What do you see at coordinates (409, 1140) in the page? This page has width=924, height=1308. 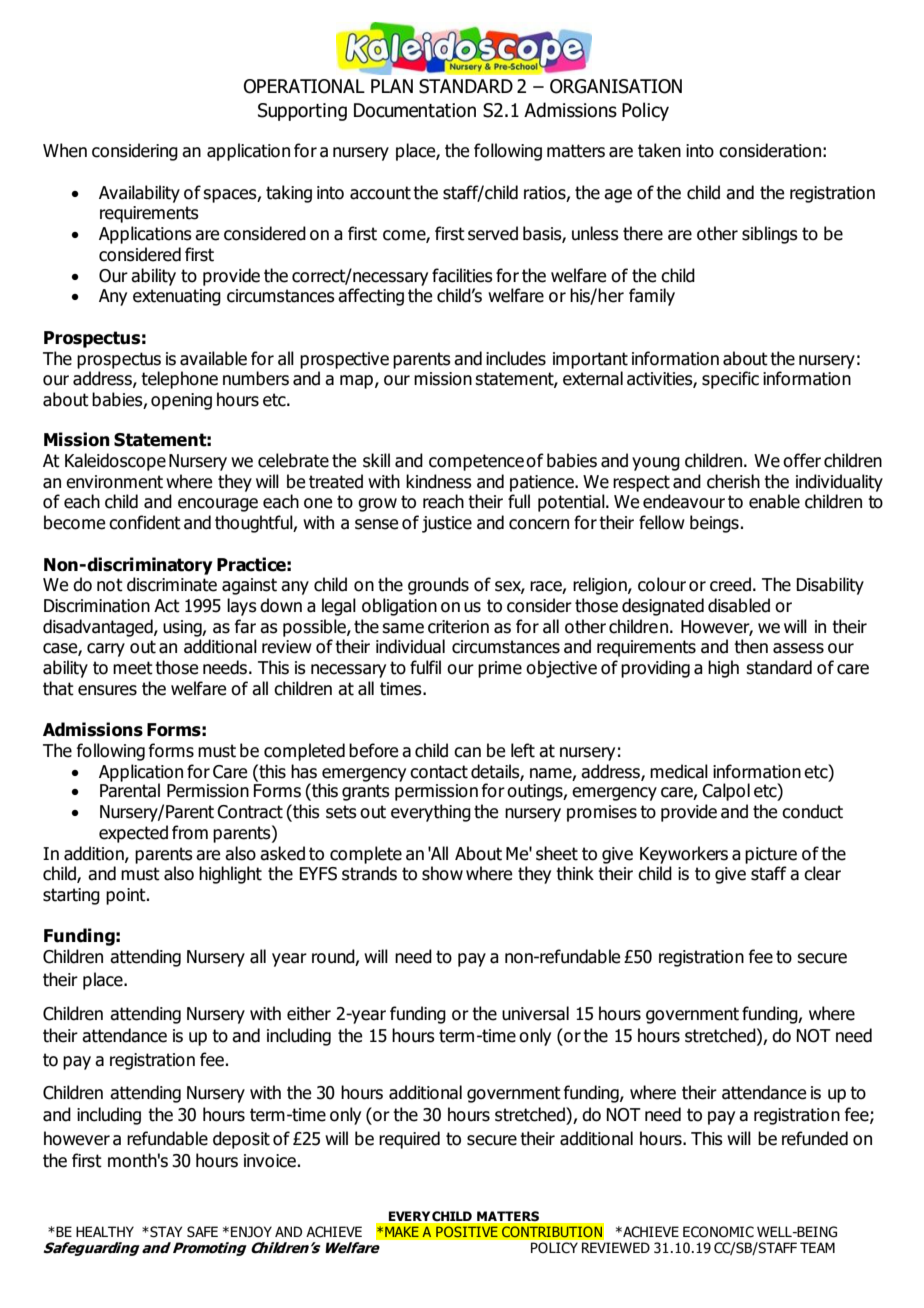 I see `required` at bounding box center [409, 1140].
